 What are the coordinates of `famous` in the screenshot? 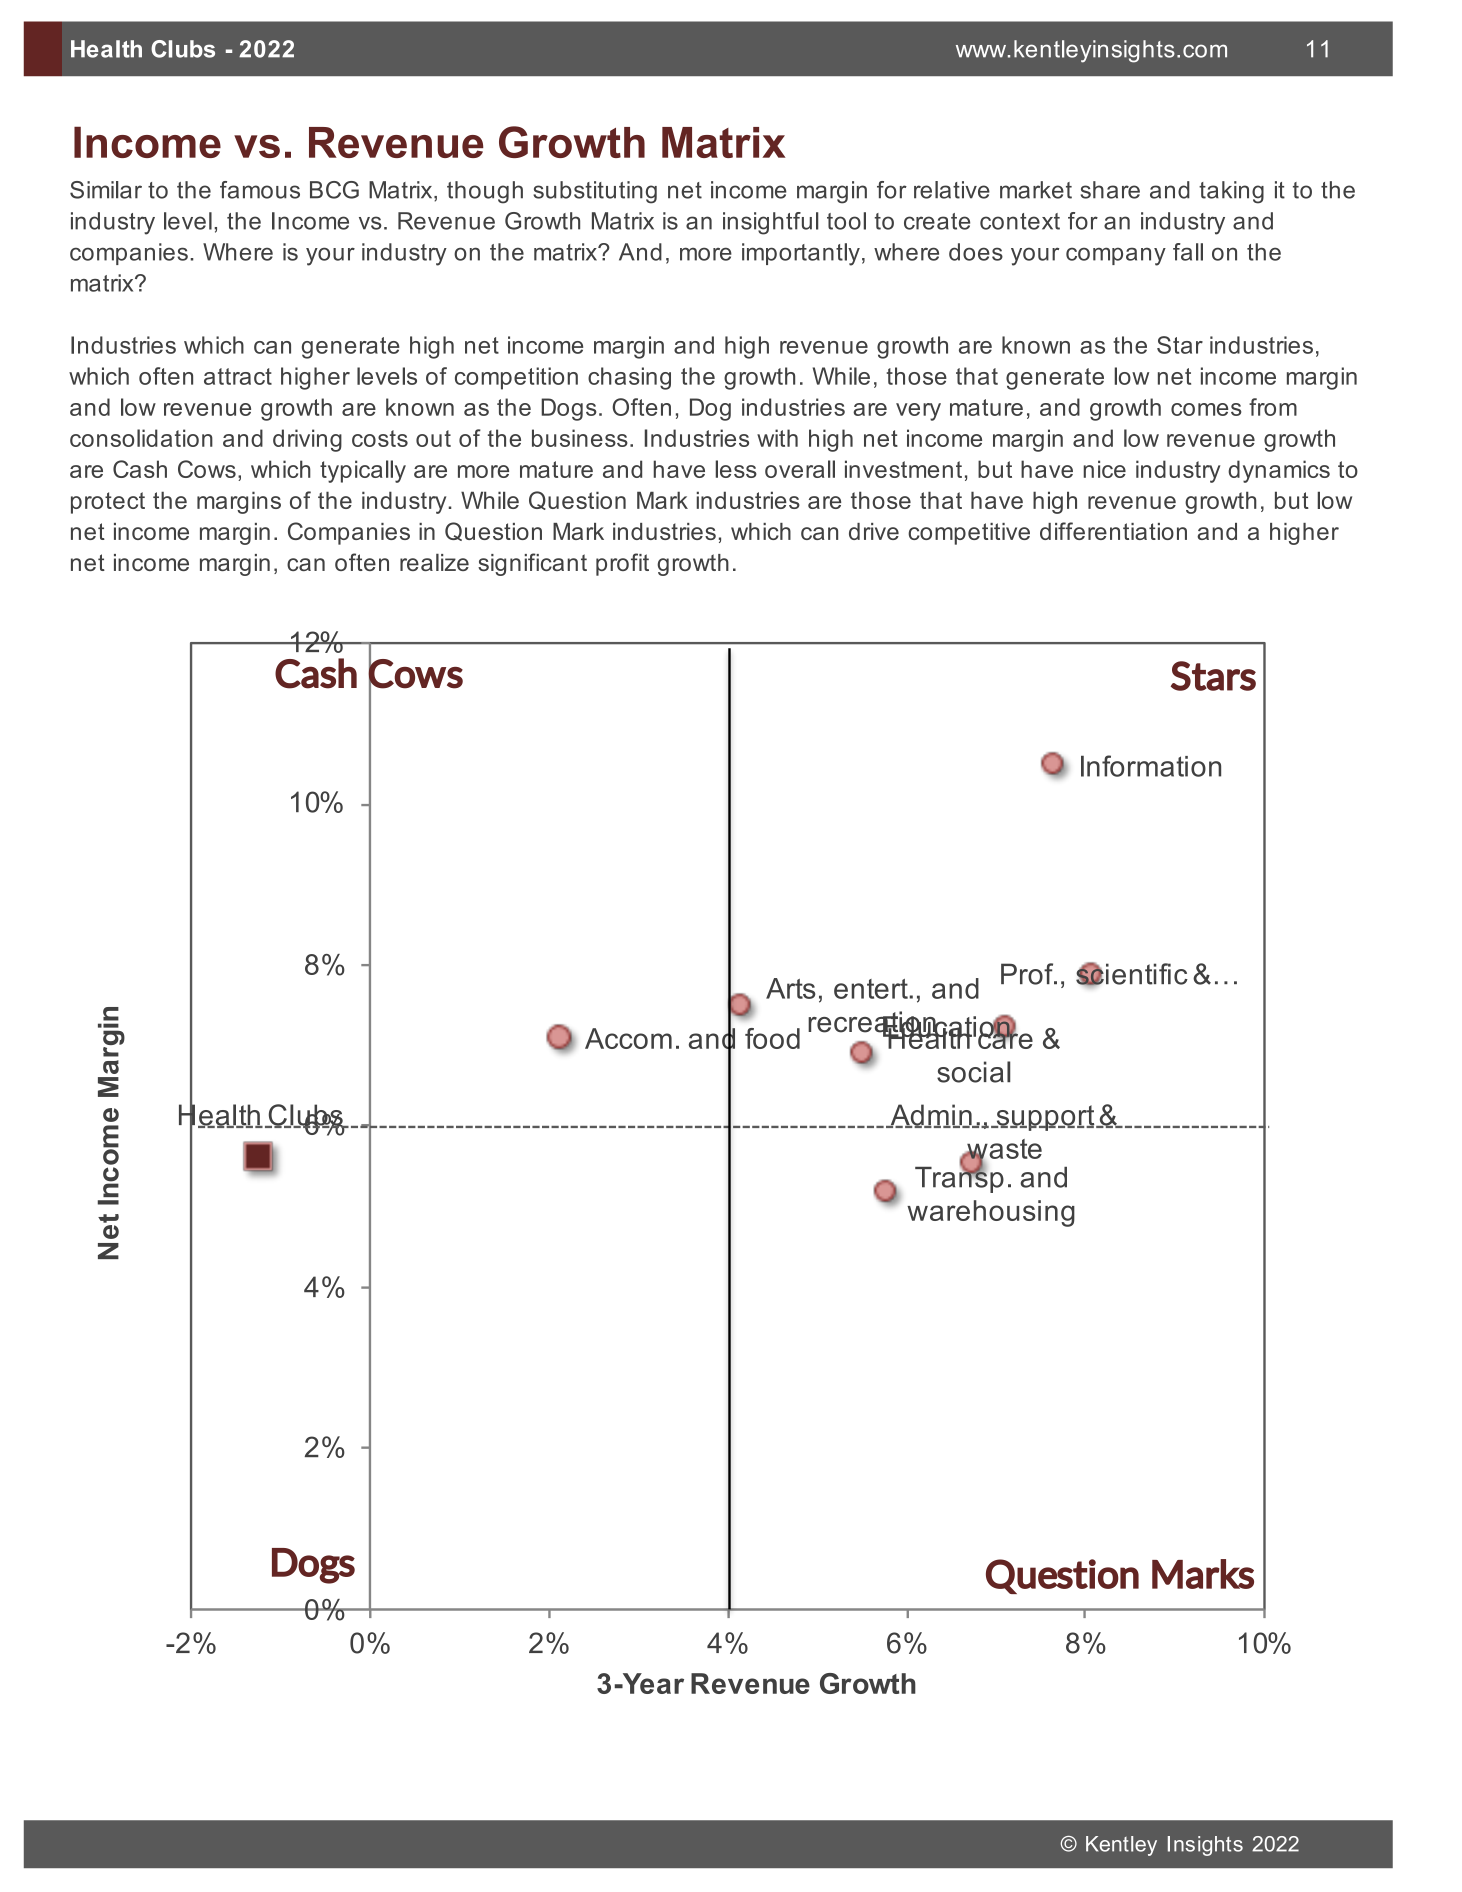 It's located at (260, 190).
